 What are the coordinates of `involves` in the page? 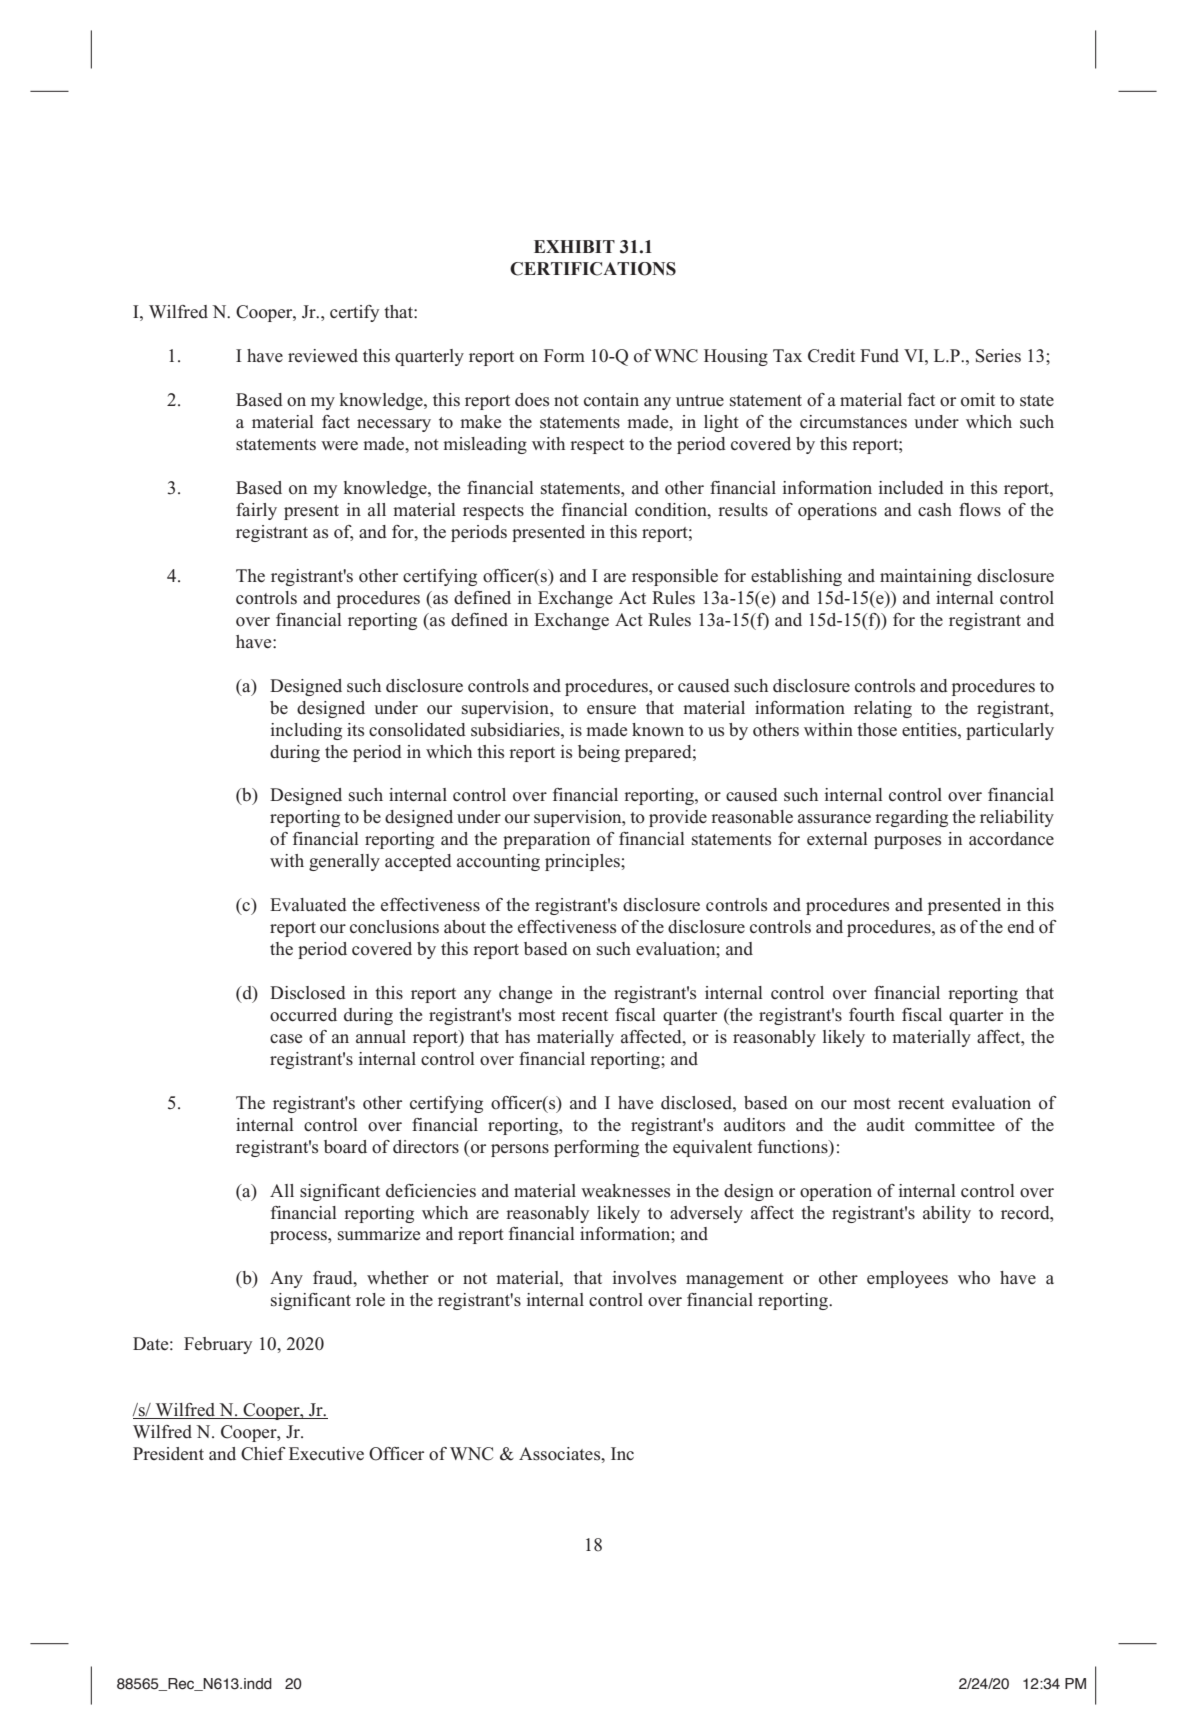 It's located at (644, 1278).
